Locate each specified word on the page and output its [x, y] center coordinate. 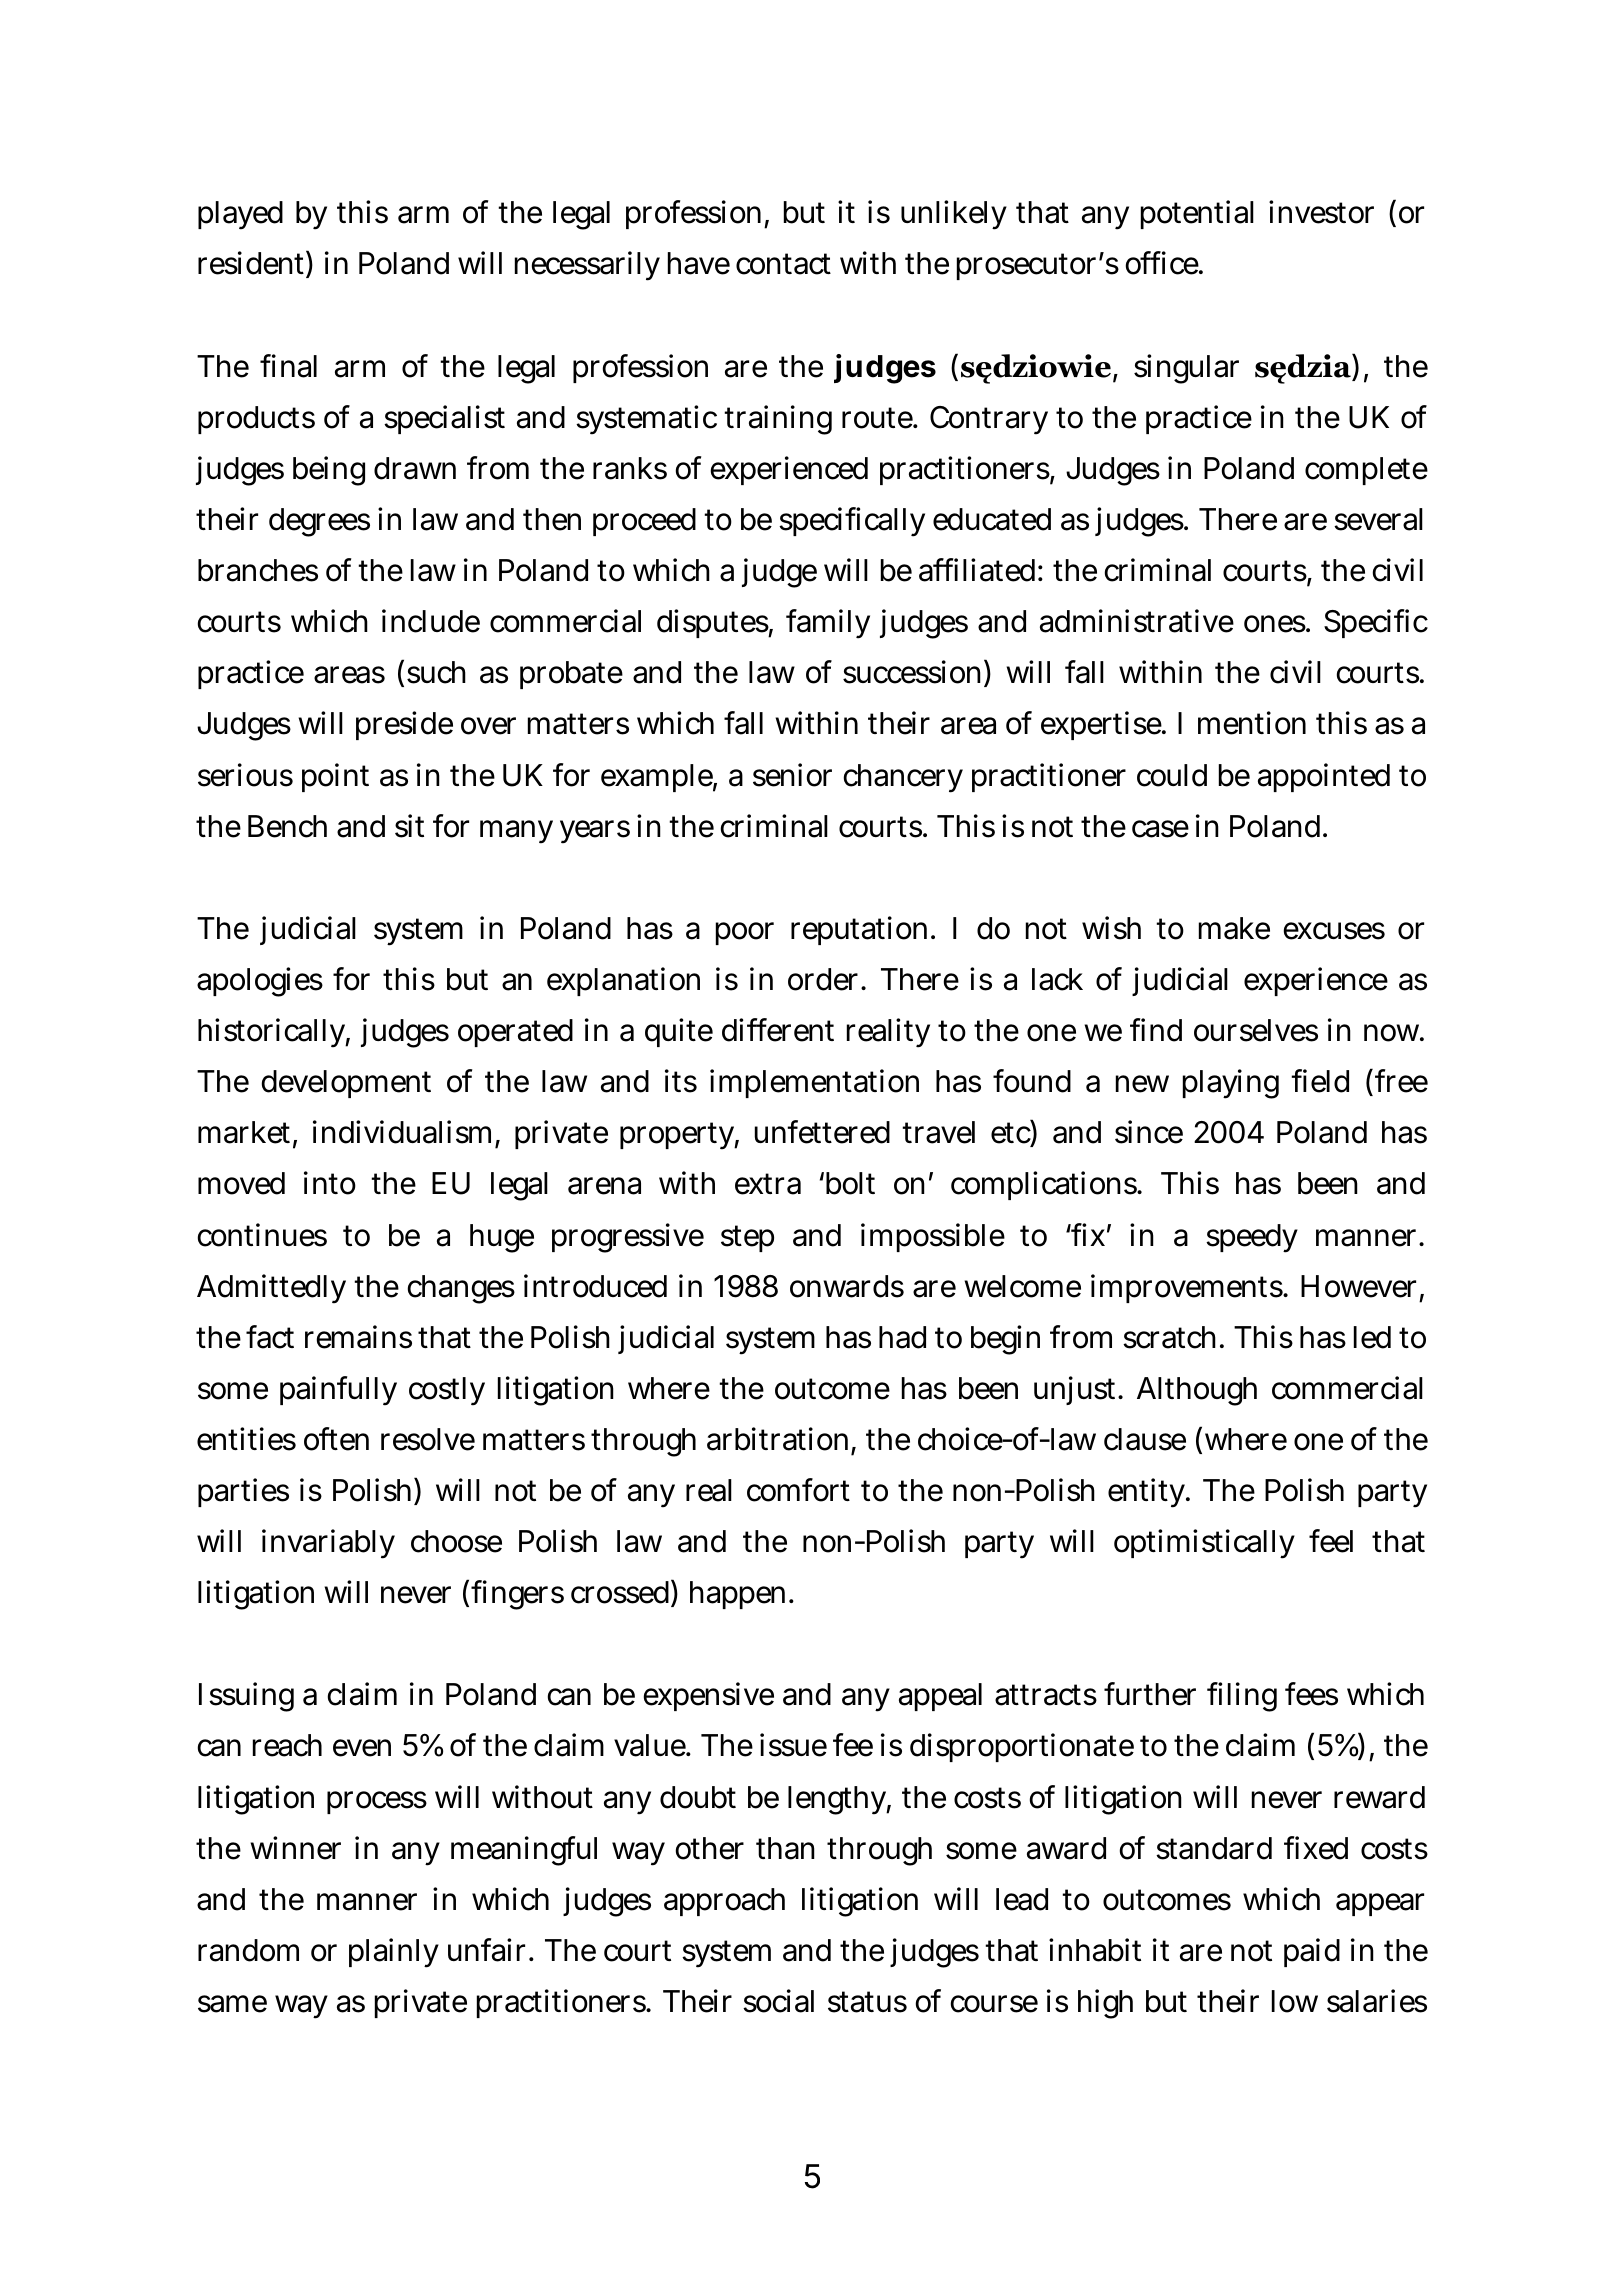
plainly [394, 1953]
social [778, 2001]
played [240, 215]
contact [783, 264]
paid [1312, 1952]
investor [1321, 212]
